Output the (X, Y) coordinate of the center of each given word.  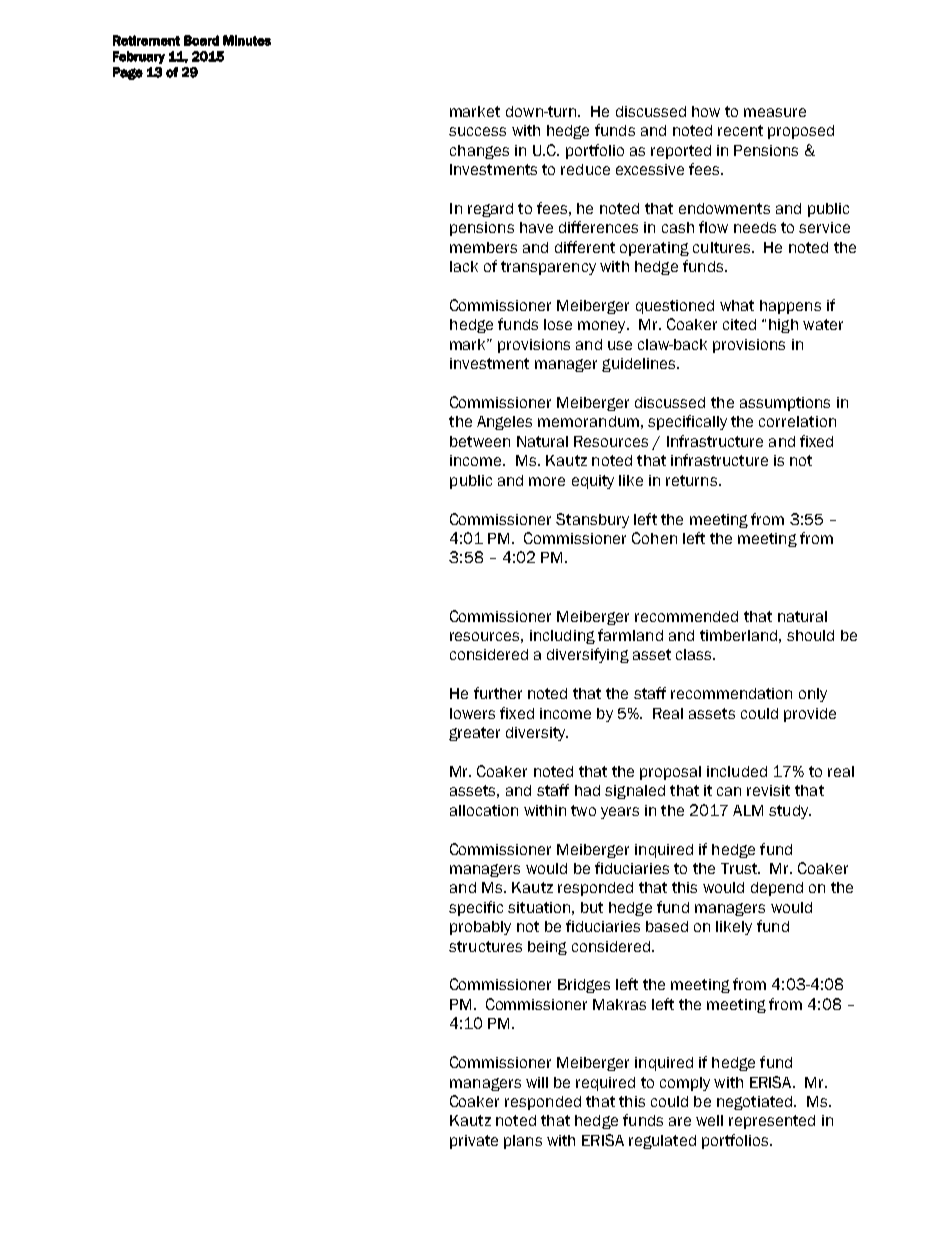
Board (201, 40)
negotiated (754, 1103)
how (706, 111)
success (477, 131)
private (474, 1142)
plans (523, 1142)
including (562, 637)
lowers (472, 713)
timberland (738, 635)
